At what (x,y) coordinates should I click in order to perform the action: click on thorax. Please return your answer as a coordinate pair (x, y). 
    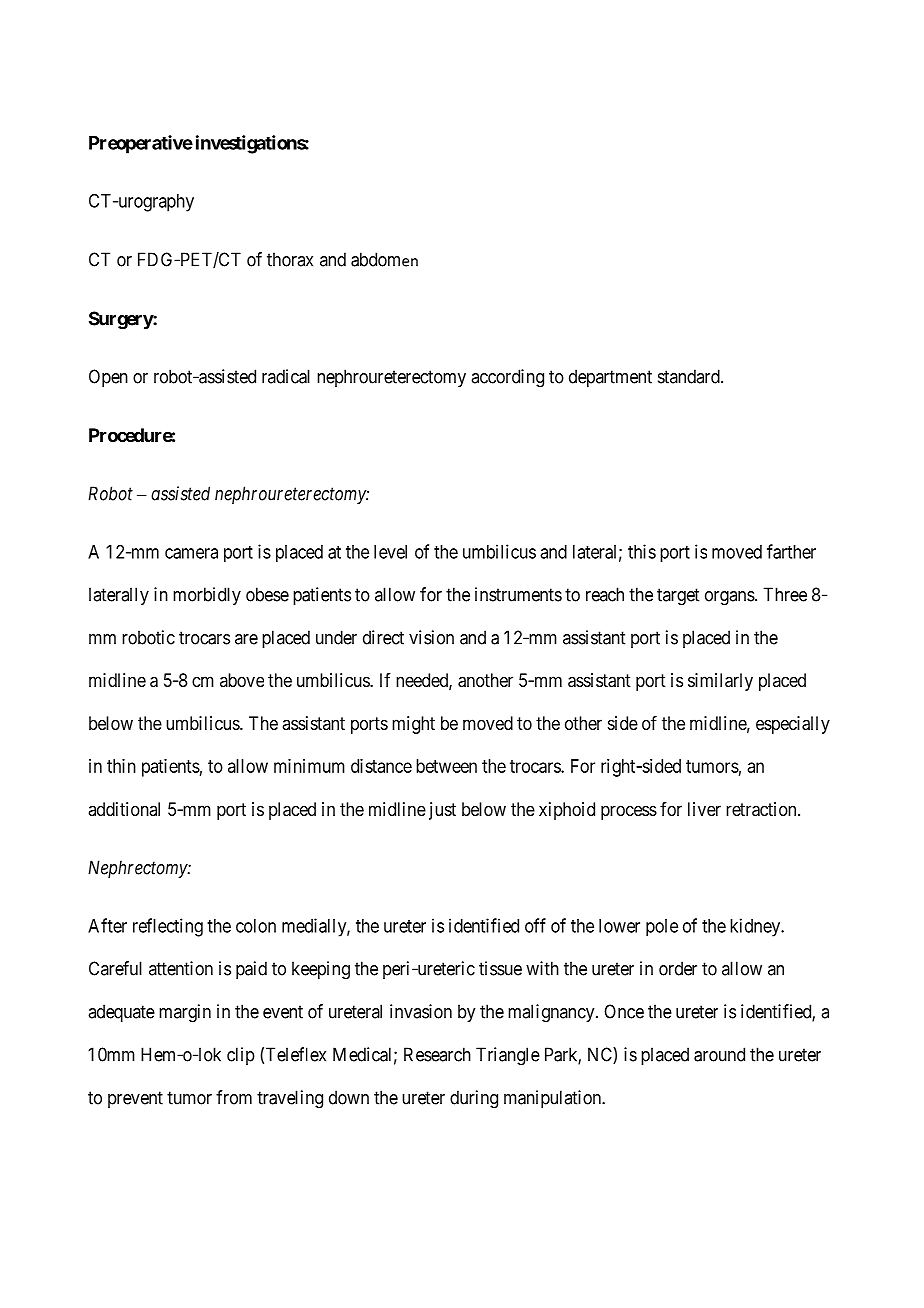
    Looking at the image, I should click on (290, 259).
